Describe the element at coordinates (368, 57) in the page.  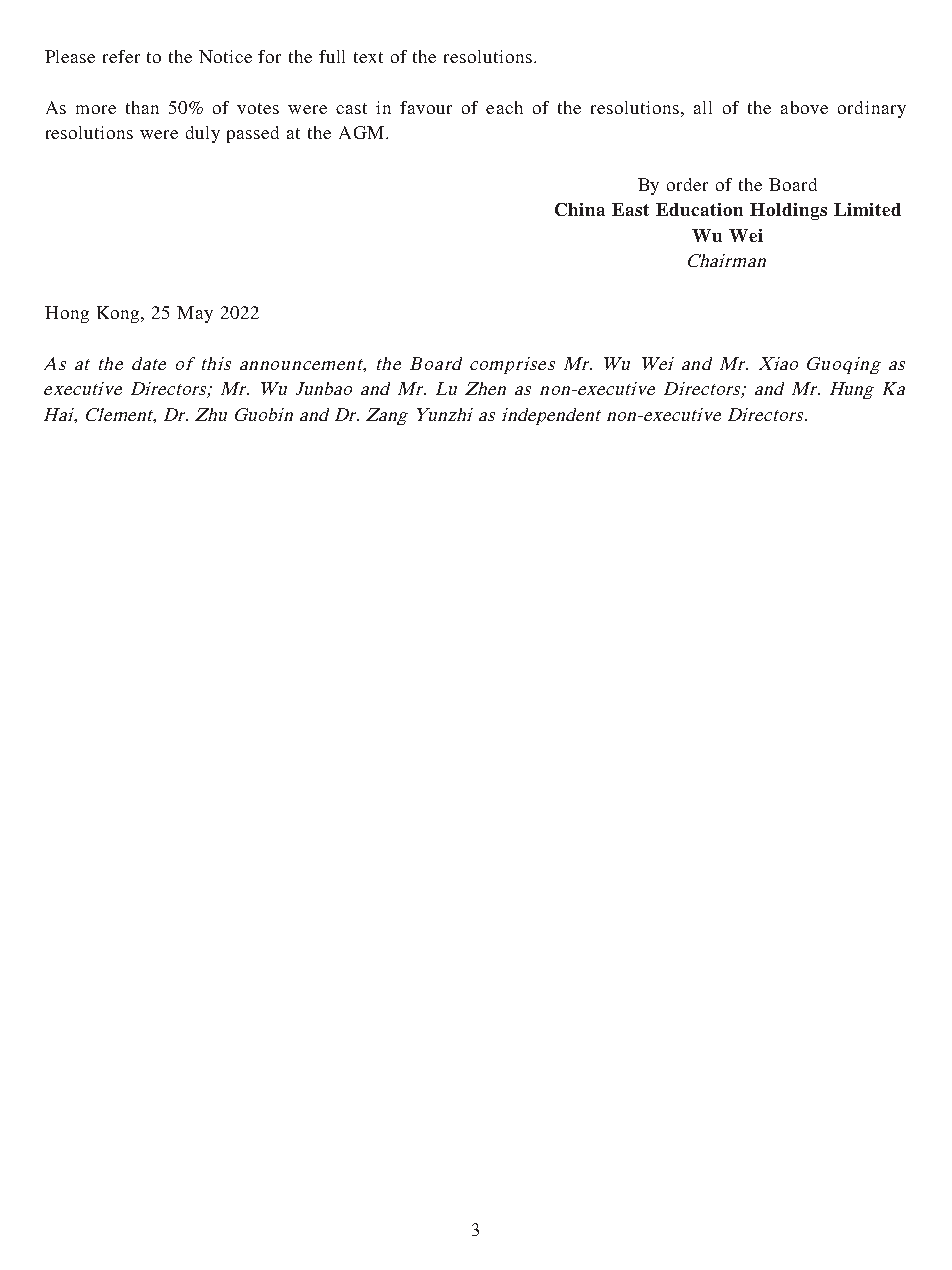
I see `text` at that location.
